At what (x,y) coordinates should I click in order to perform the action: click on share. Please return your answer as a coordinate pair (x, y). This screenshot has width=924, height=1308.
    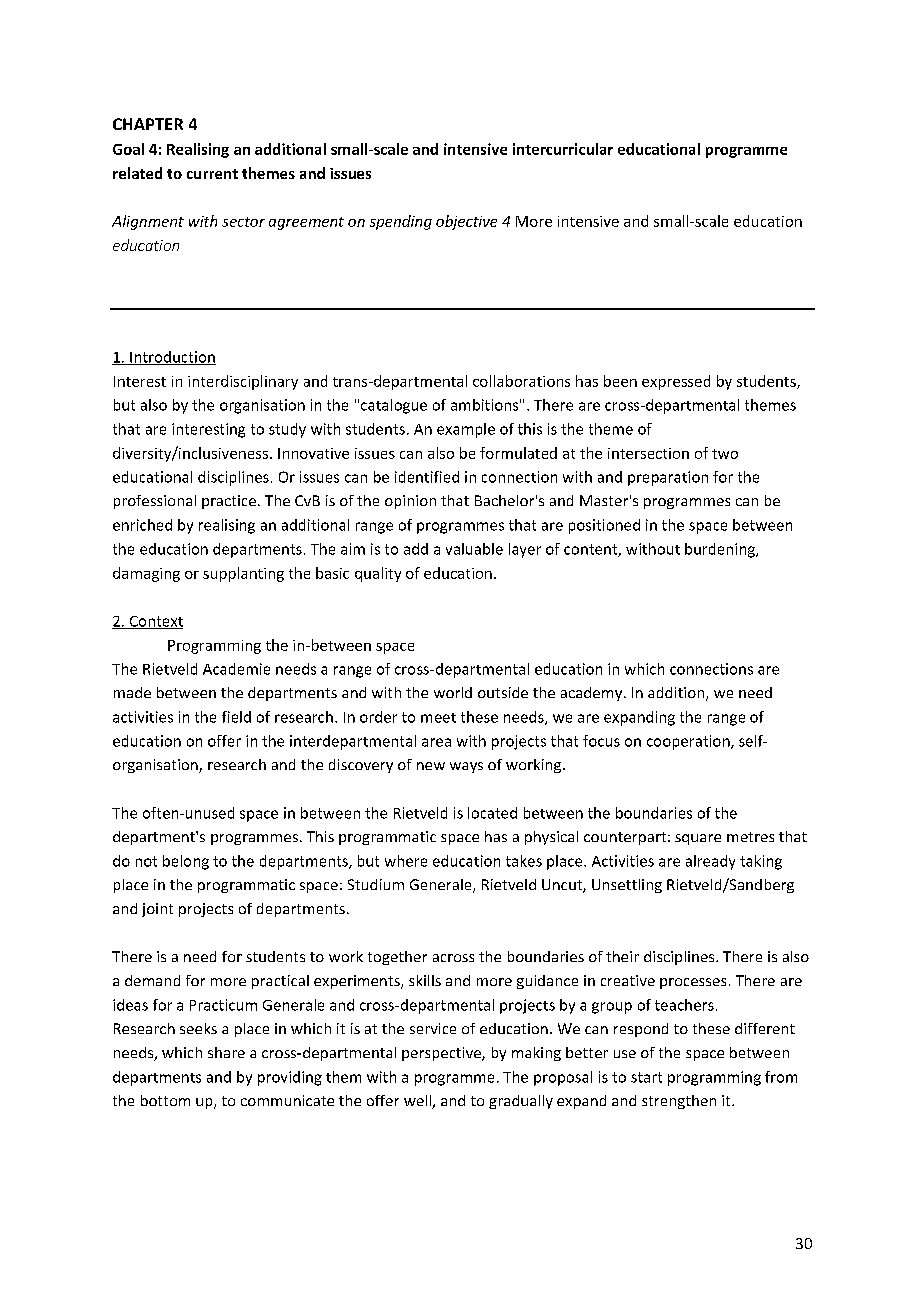
    Looking at the image, I should click on (226, 1052).
